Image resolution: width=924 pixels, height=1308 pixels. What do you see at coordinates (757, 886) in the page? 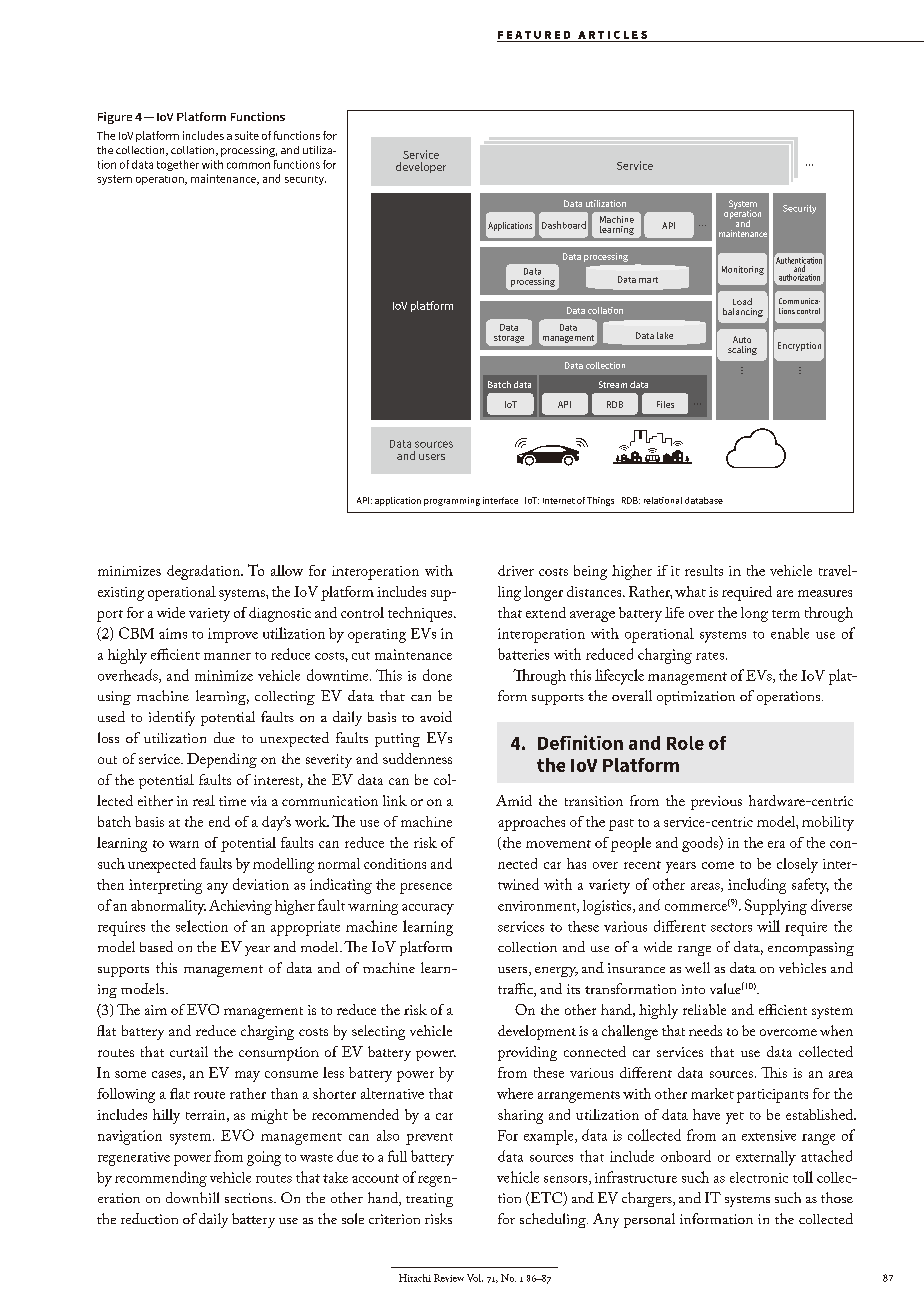
I see `including` at bounding box center [757, 886].
